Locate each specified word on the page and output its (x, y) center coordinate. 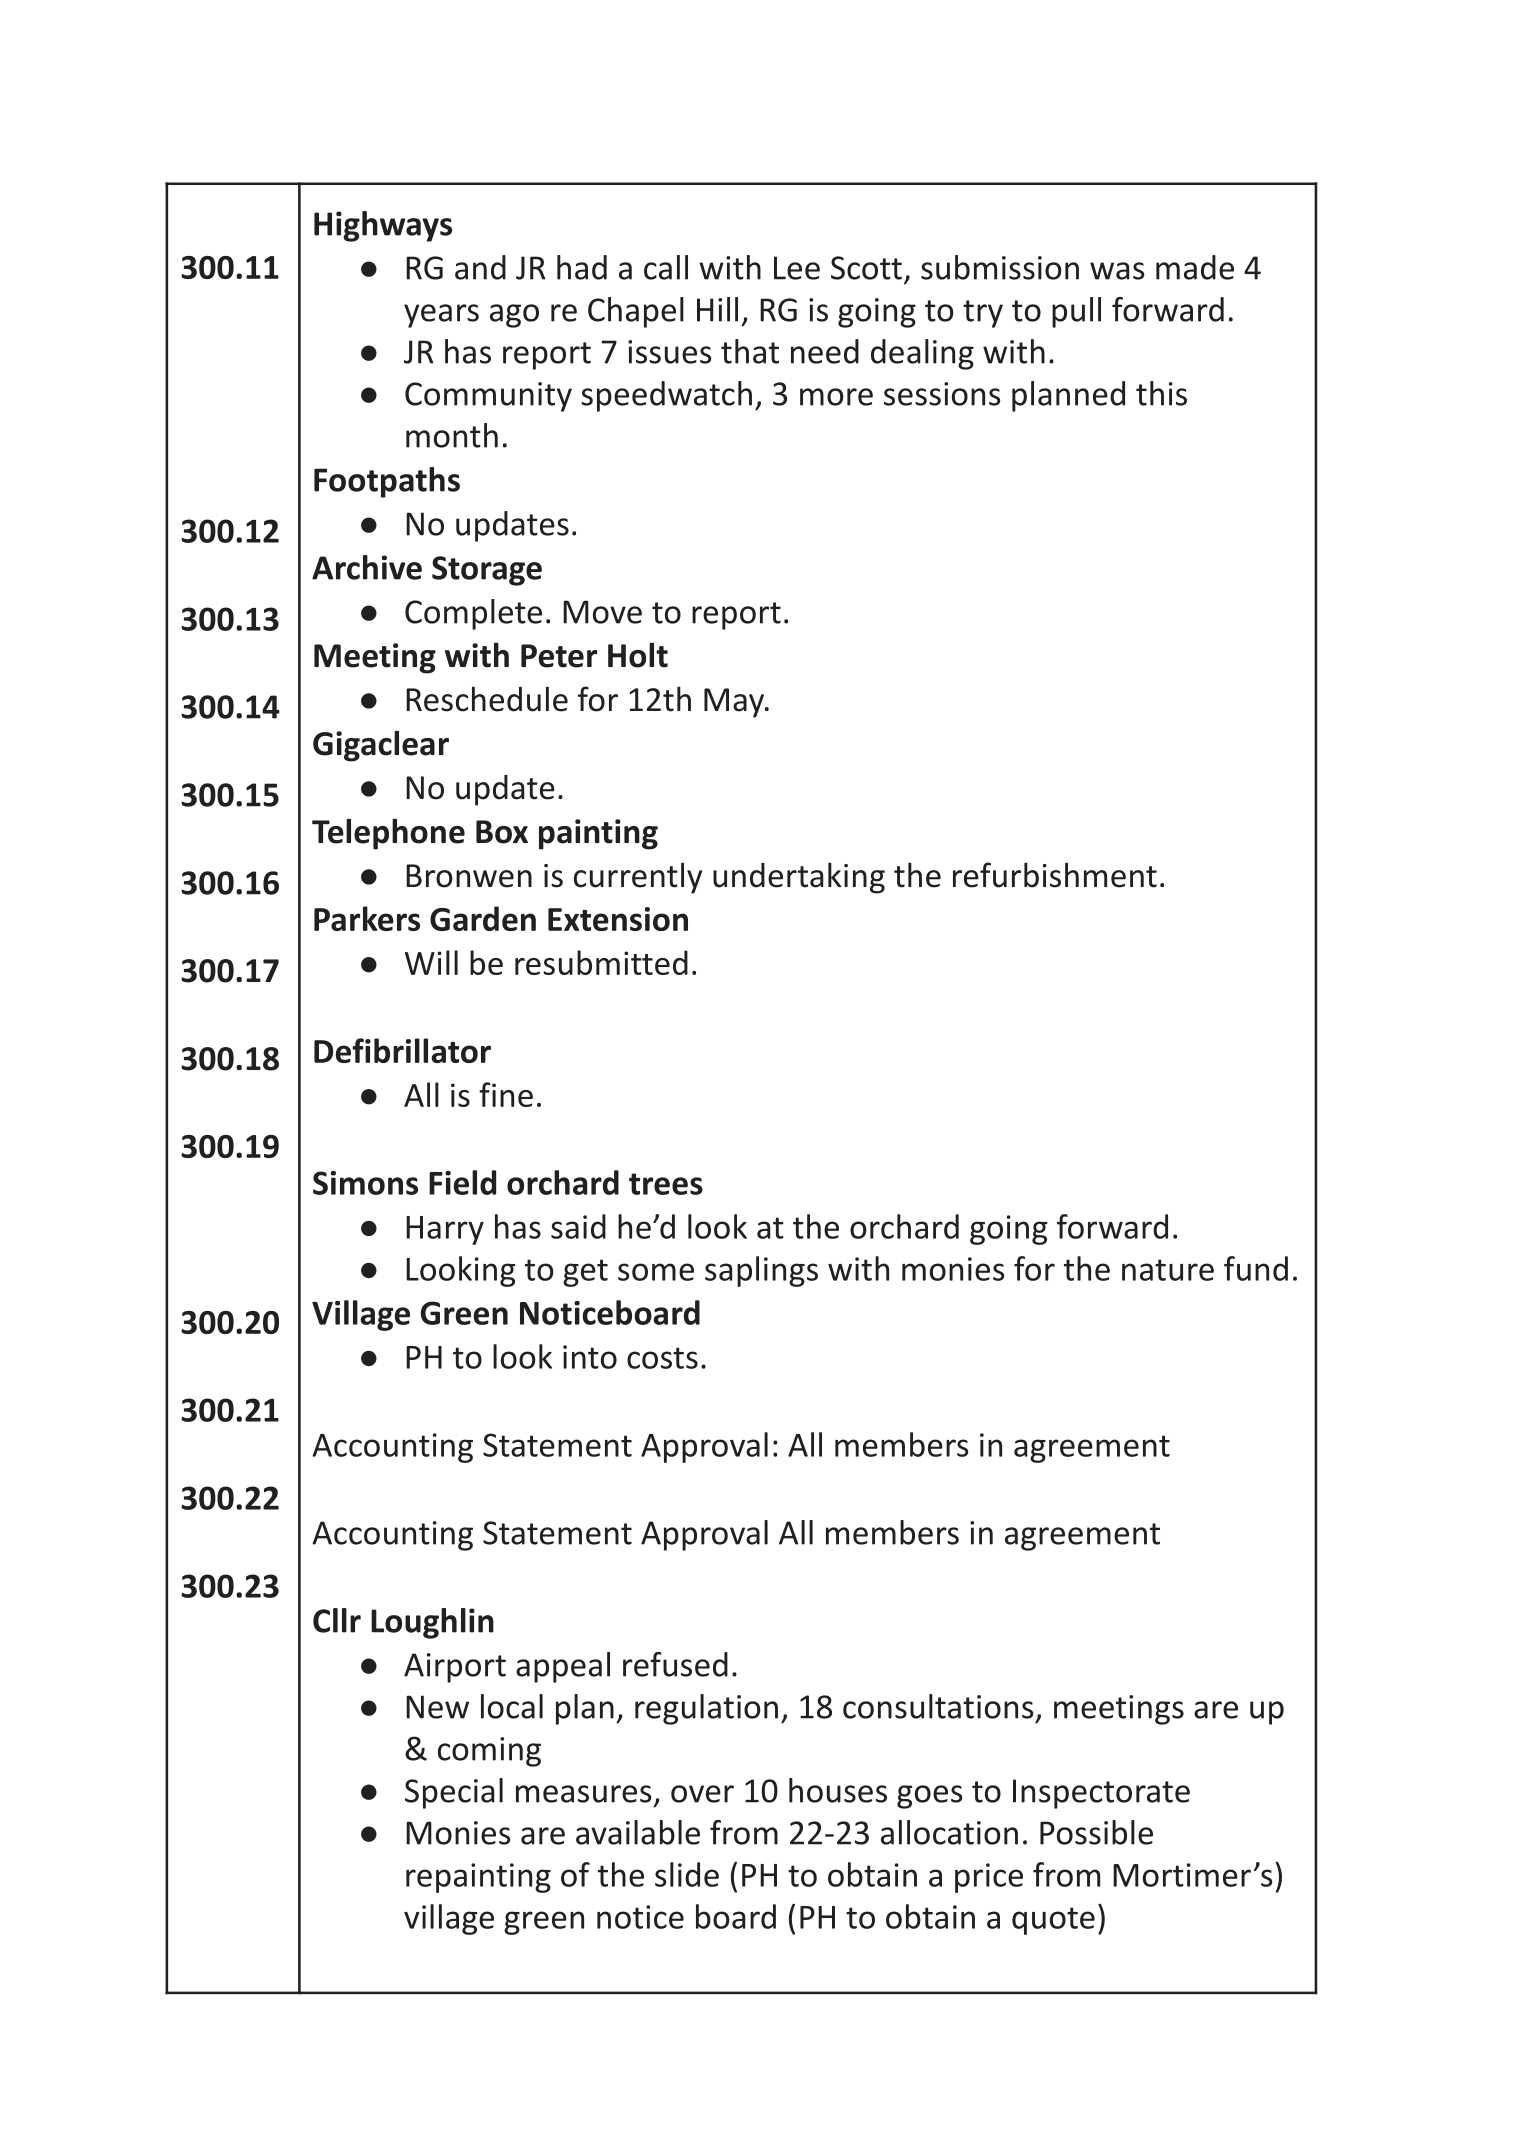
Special (454, 1793)
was (1117, 271)
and (480, 267)
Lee (797, 268)
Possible (1096, 1832)
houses (838, 1790)
